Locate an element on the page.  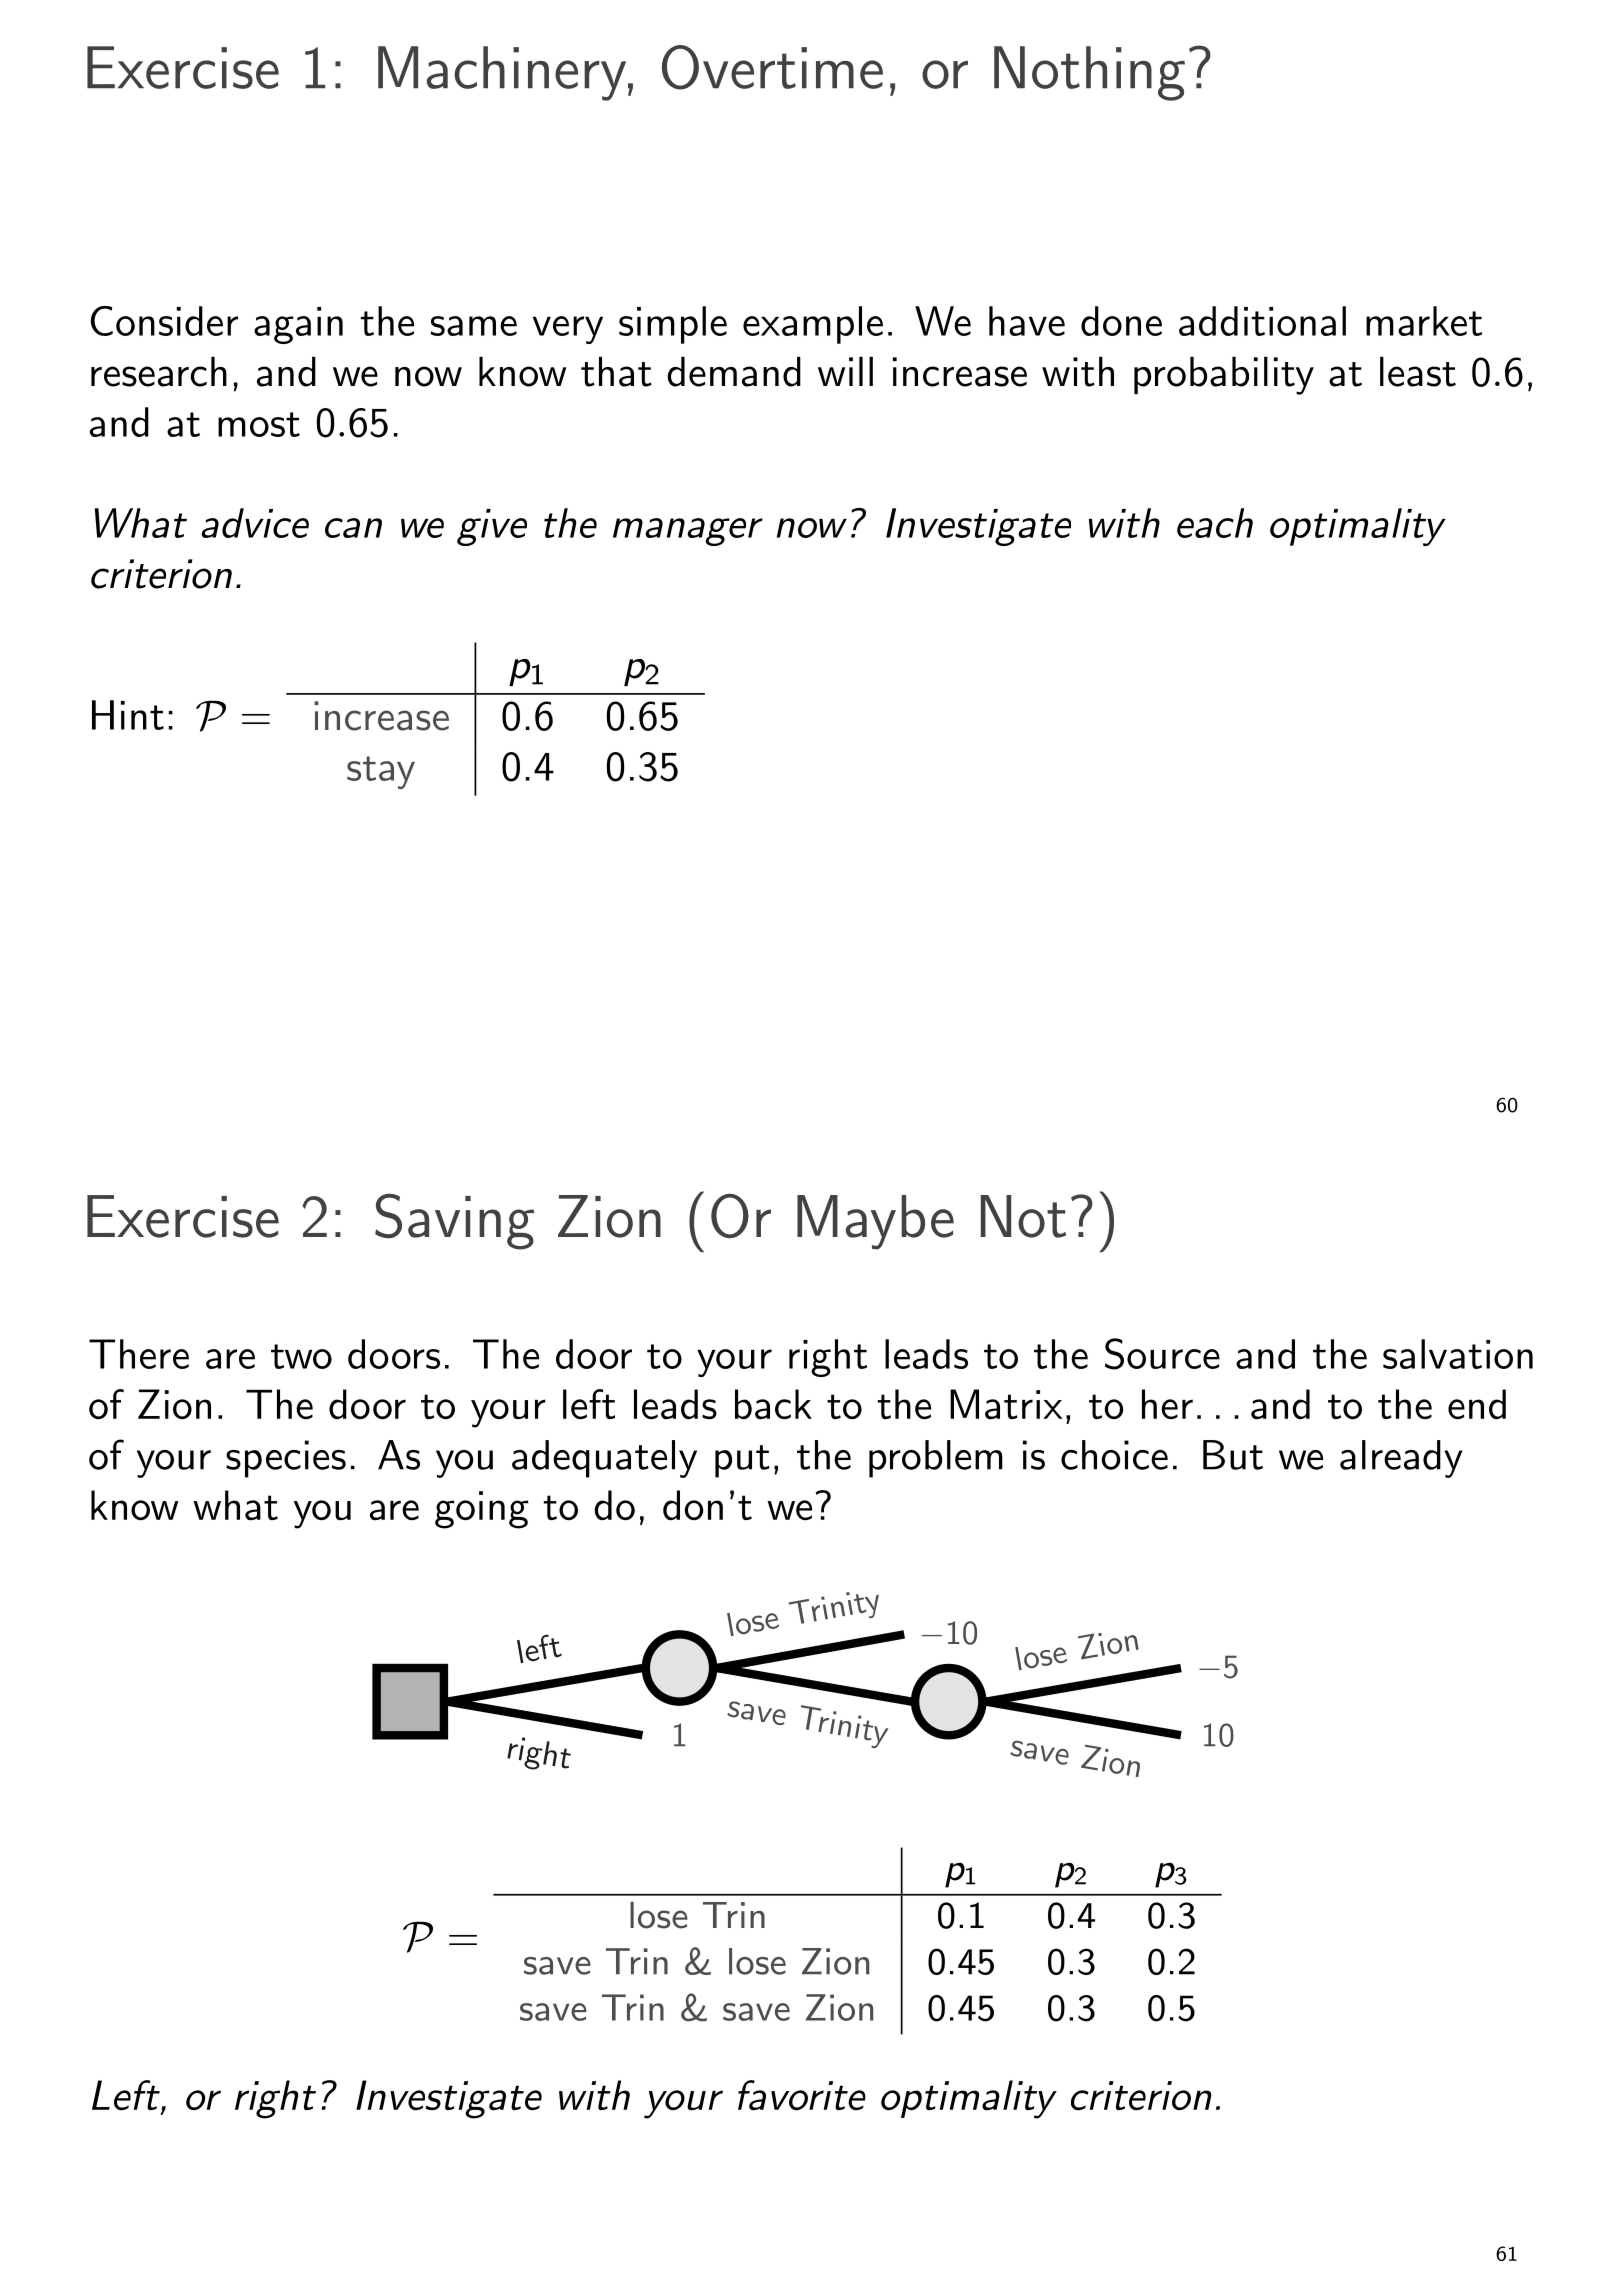
put is located at coordinates (742, 1461).
